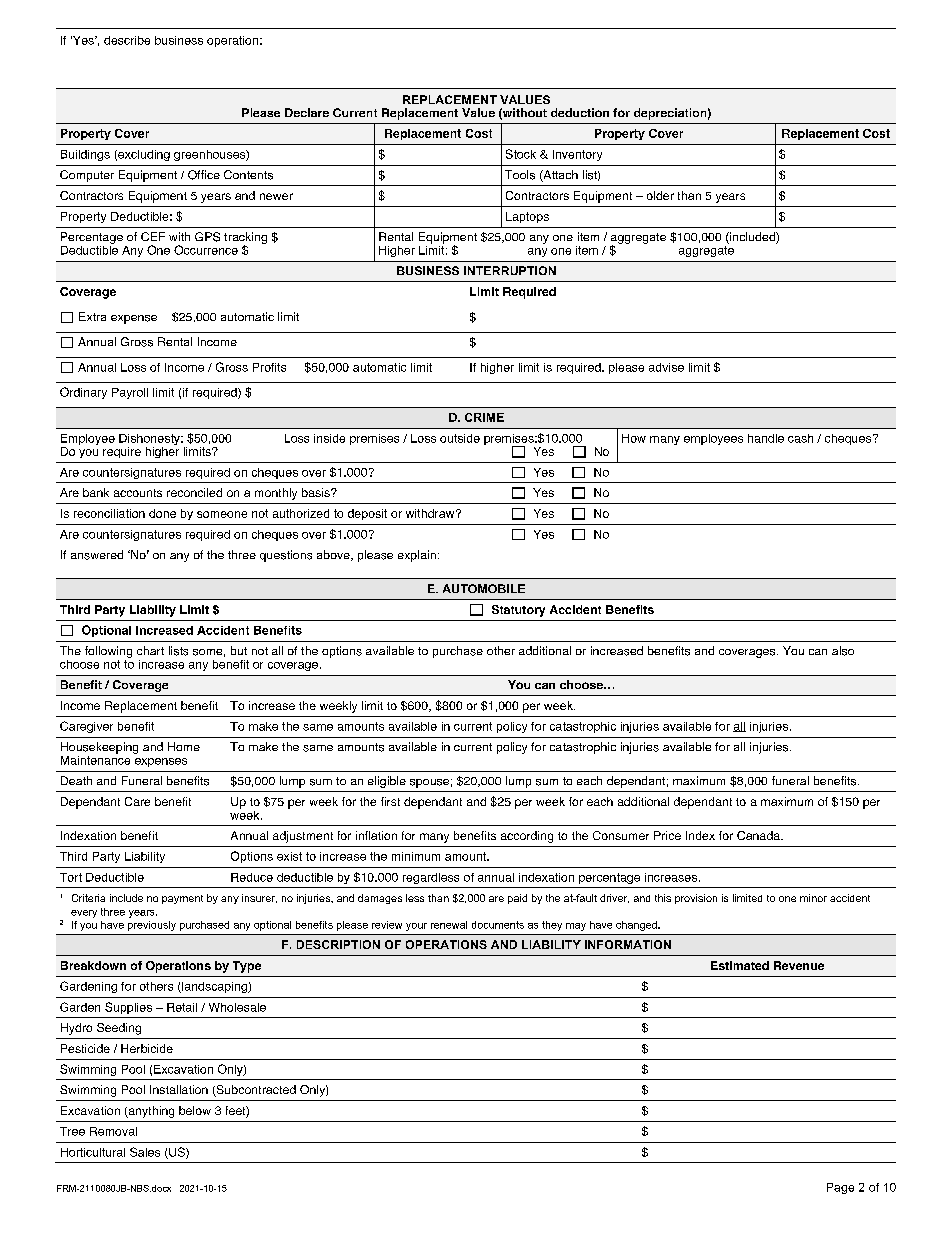 The image size is (952, 1233). What do you see at coordinates (580, 112) in the document?
I see `deduction` at bounding box center [580, 112].
